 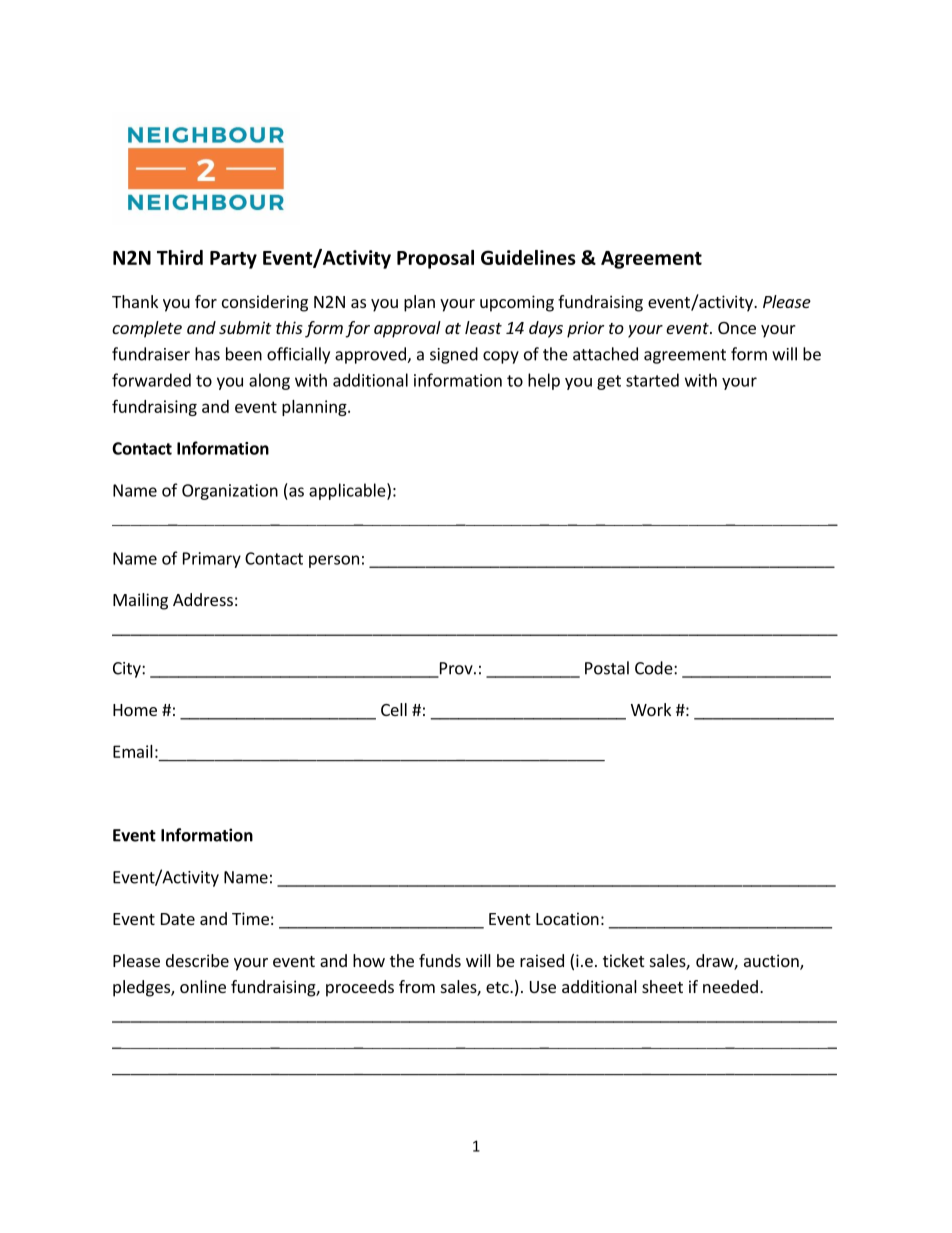 I want to click on Once, so click(x=737, y=328).
